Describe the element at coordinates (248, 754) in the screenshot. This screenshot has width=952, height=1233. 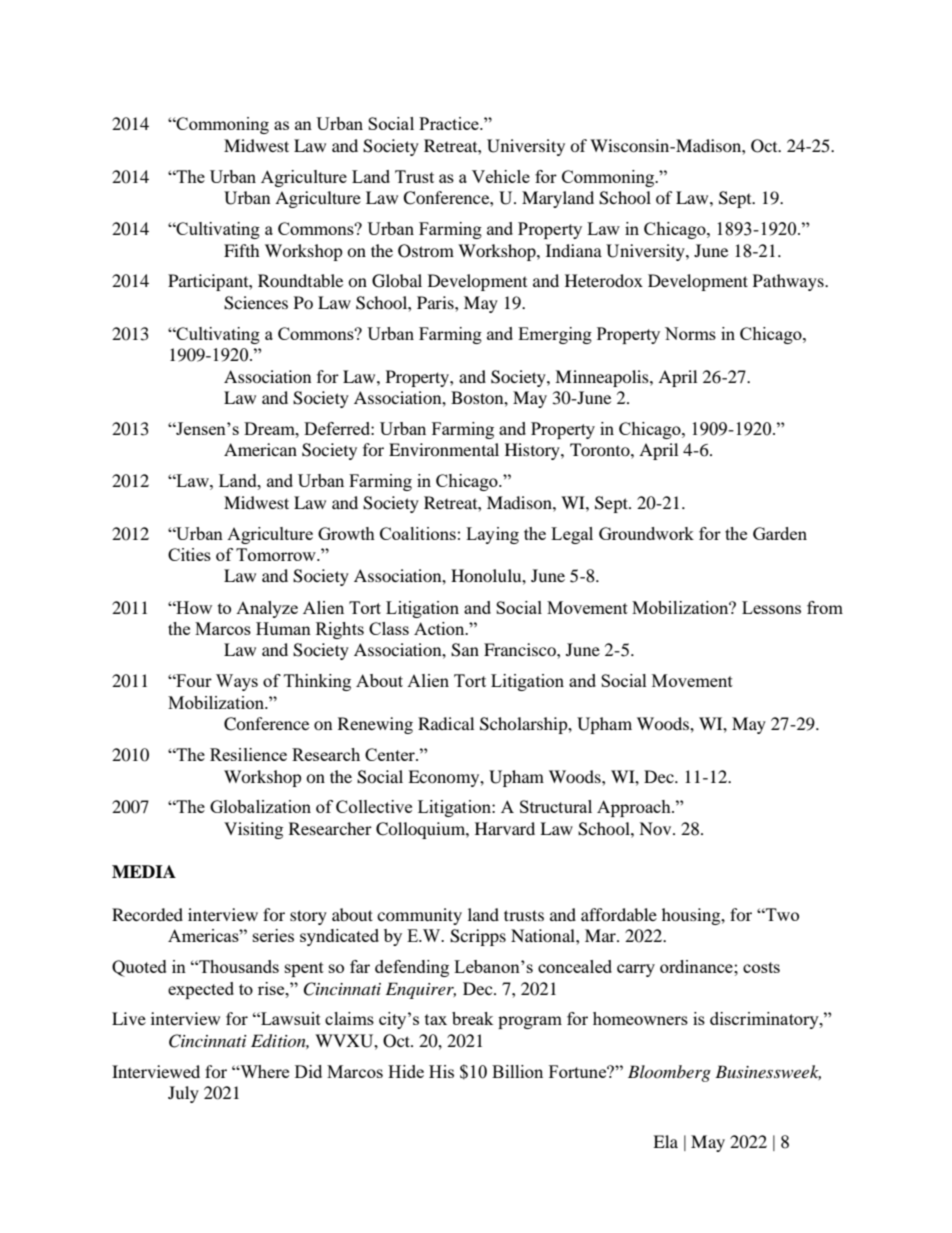
I see `Resilience` at that location.
